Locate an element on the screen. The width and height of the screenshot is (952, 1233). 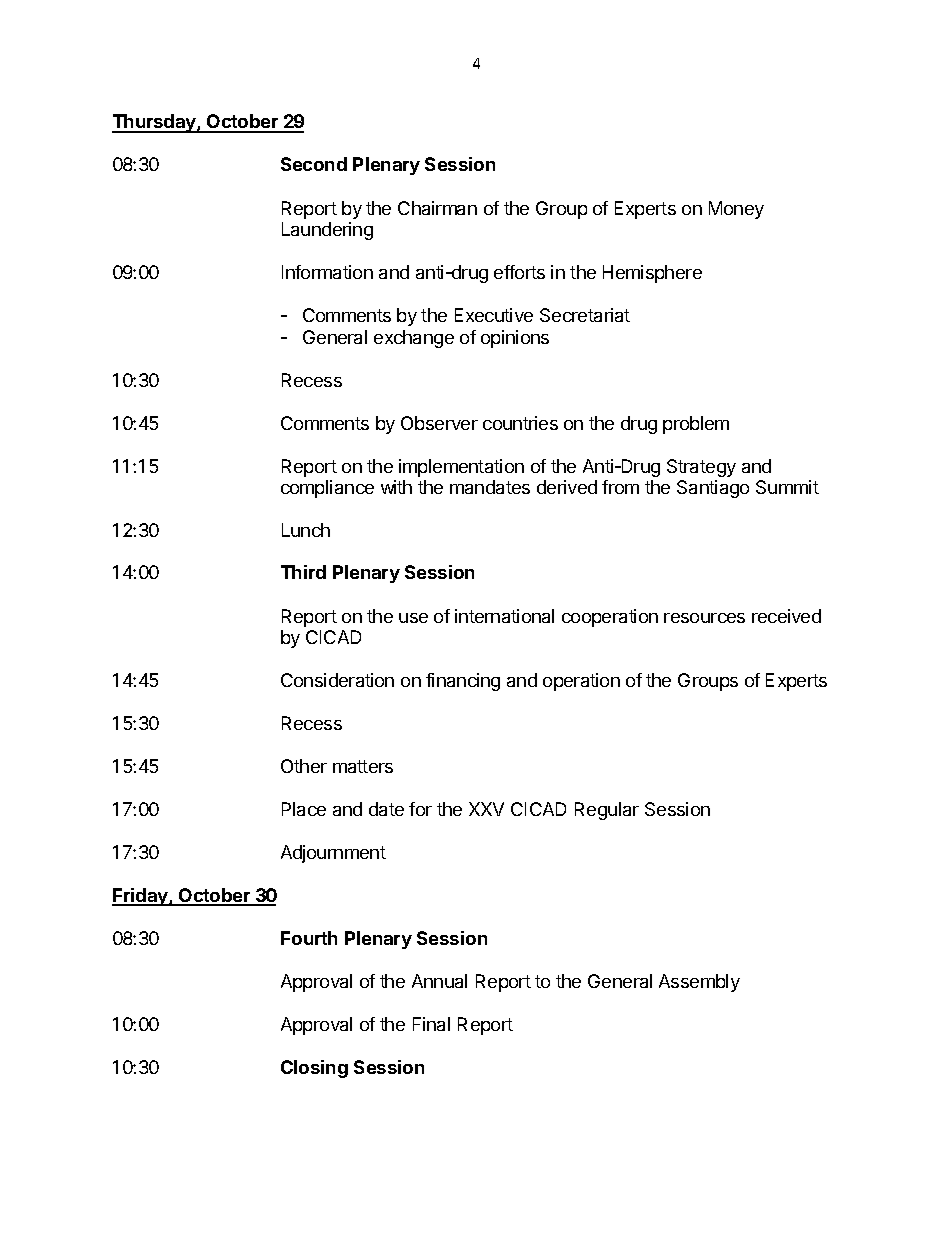
Final is located at coordinates (431, 1024).
